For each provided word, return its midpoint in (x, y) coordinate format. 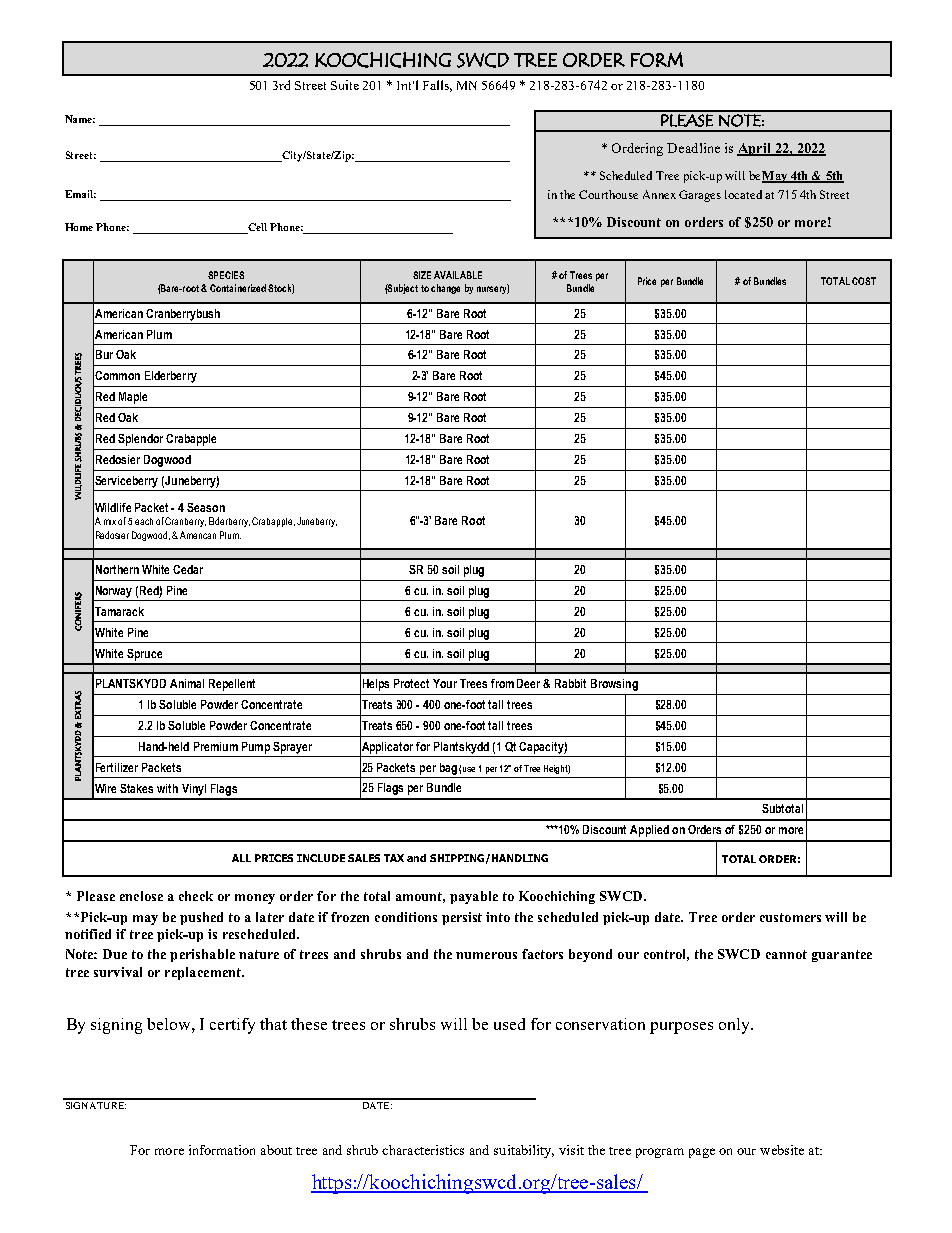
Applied (649, 831)
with (167, 788)
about (276, 1150)
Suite (345, 85)
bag (448, 769)
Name (80, 119)
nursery (493, 289)
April (755, 149)
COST (864, 281)
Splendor (140, 440)
